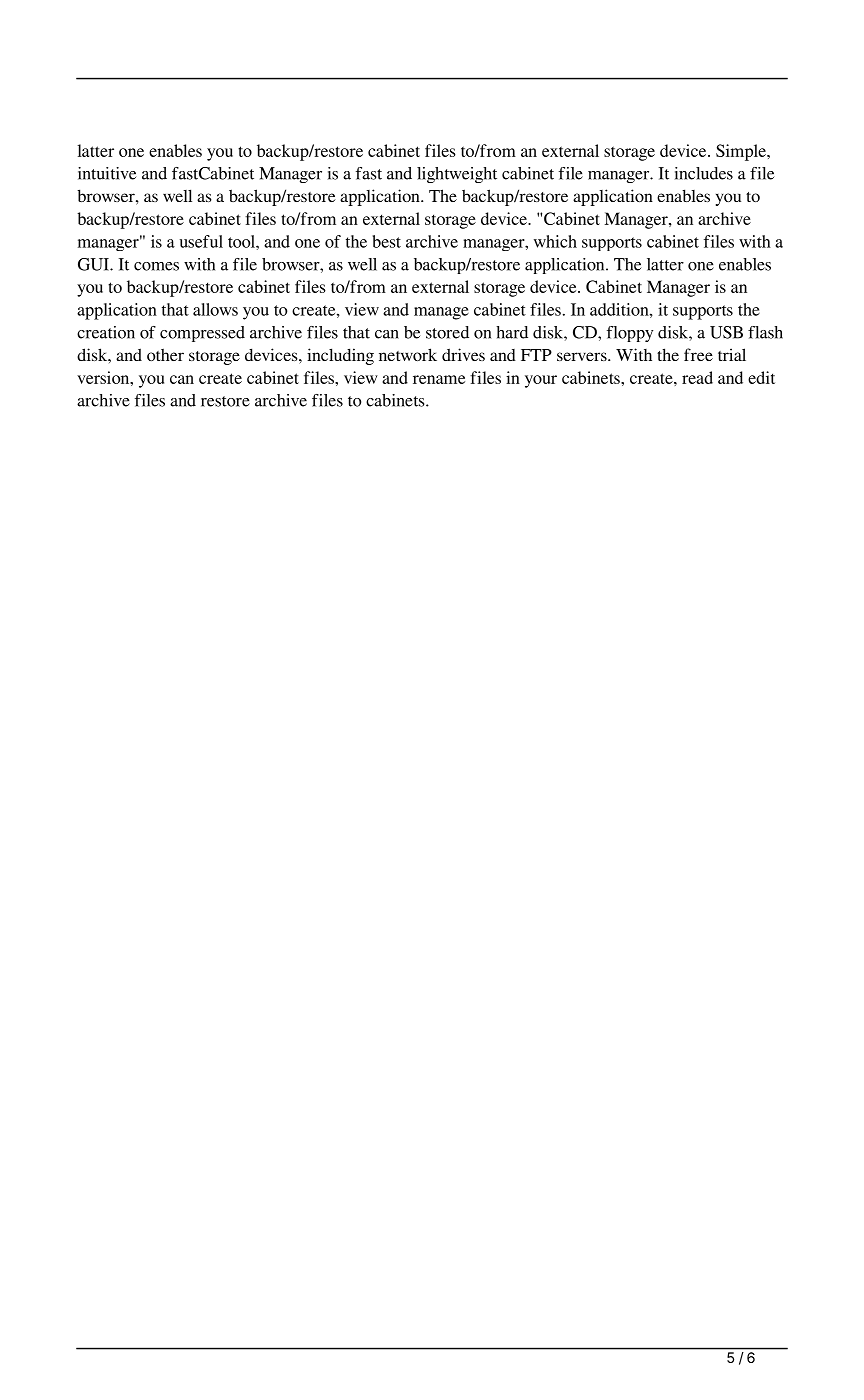  Describe the element at coordinates (165, 354) in the page. I see `other` at that location.
